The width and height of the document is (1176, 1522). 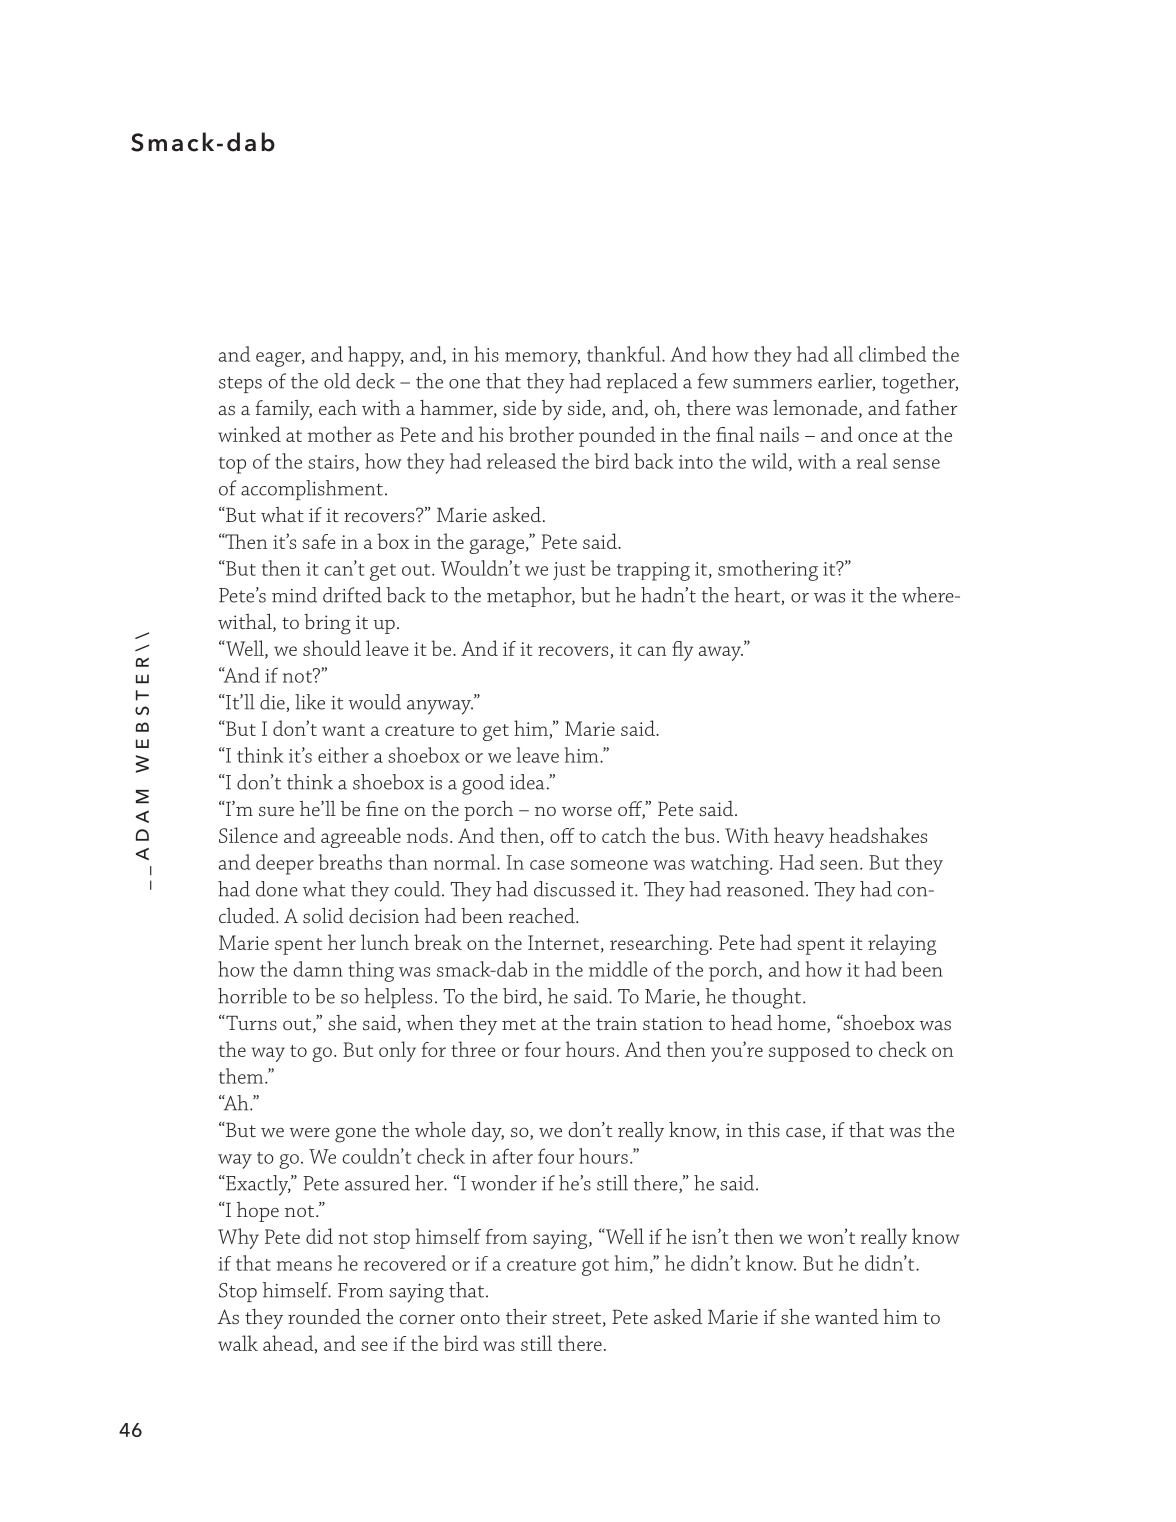 I want to click on replaced, so click(x=642, y=383).
